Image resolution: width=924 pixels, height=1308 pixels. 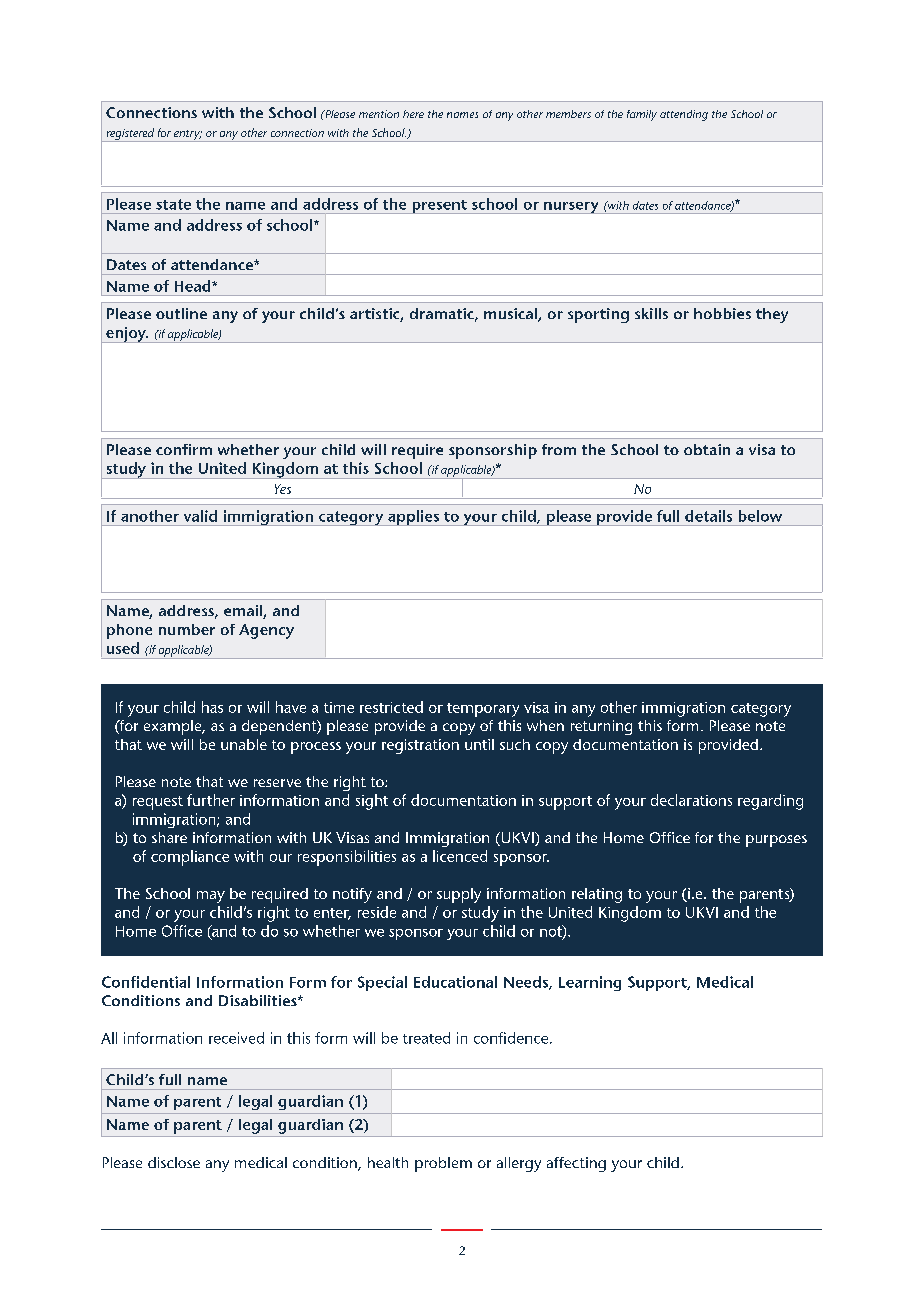 I want to click on confirm, so click(x=184, y=449).
